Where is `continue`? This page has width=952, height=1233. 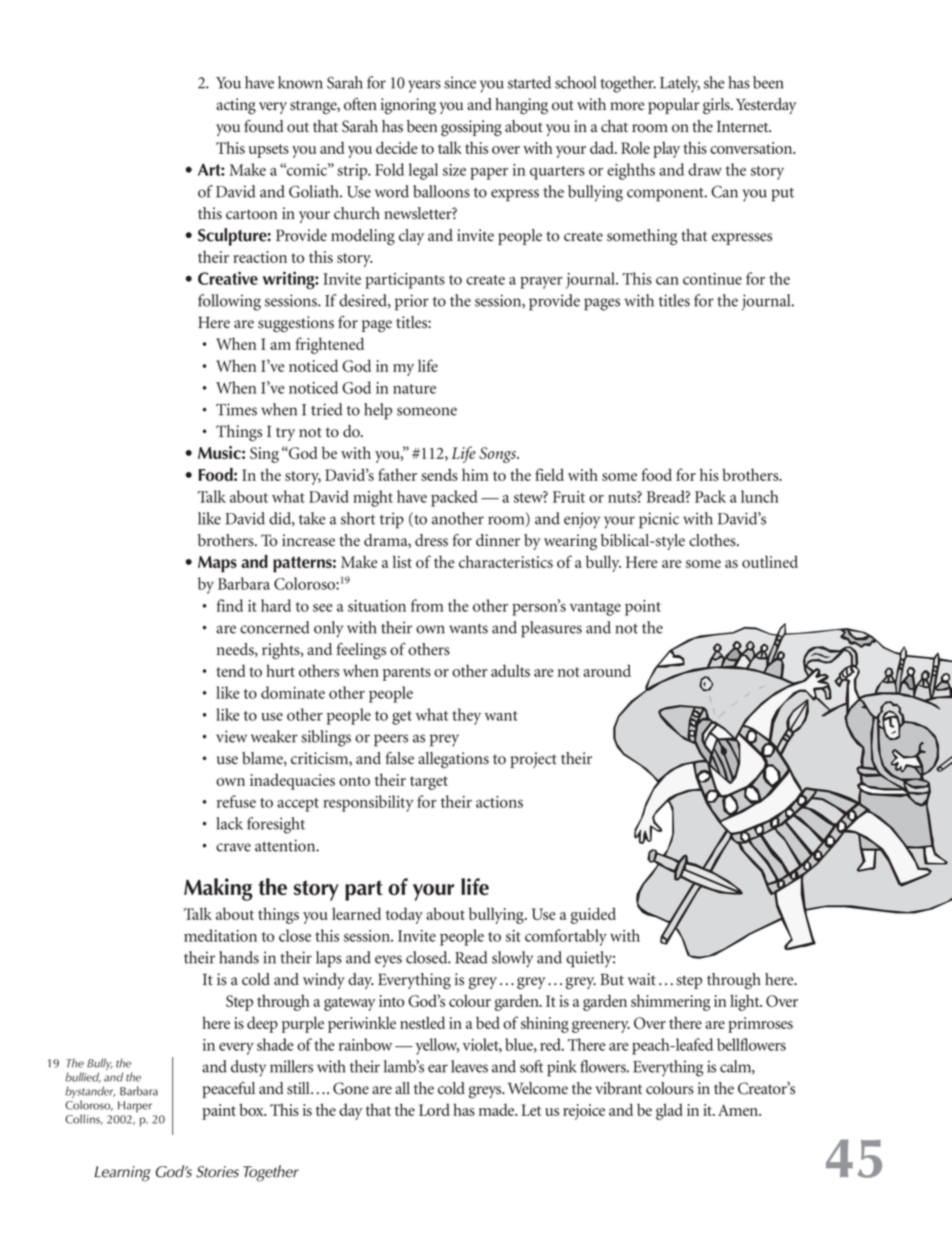 continue is located at coordinates (712, 279).
